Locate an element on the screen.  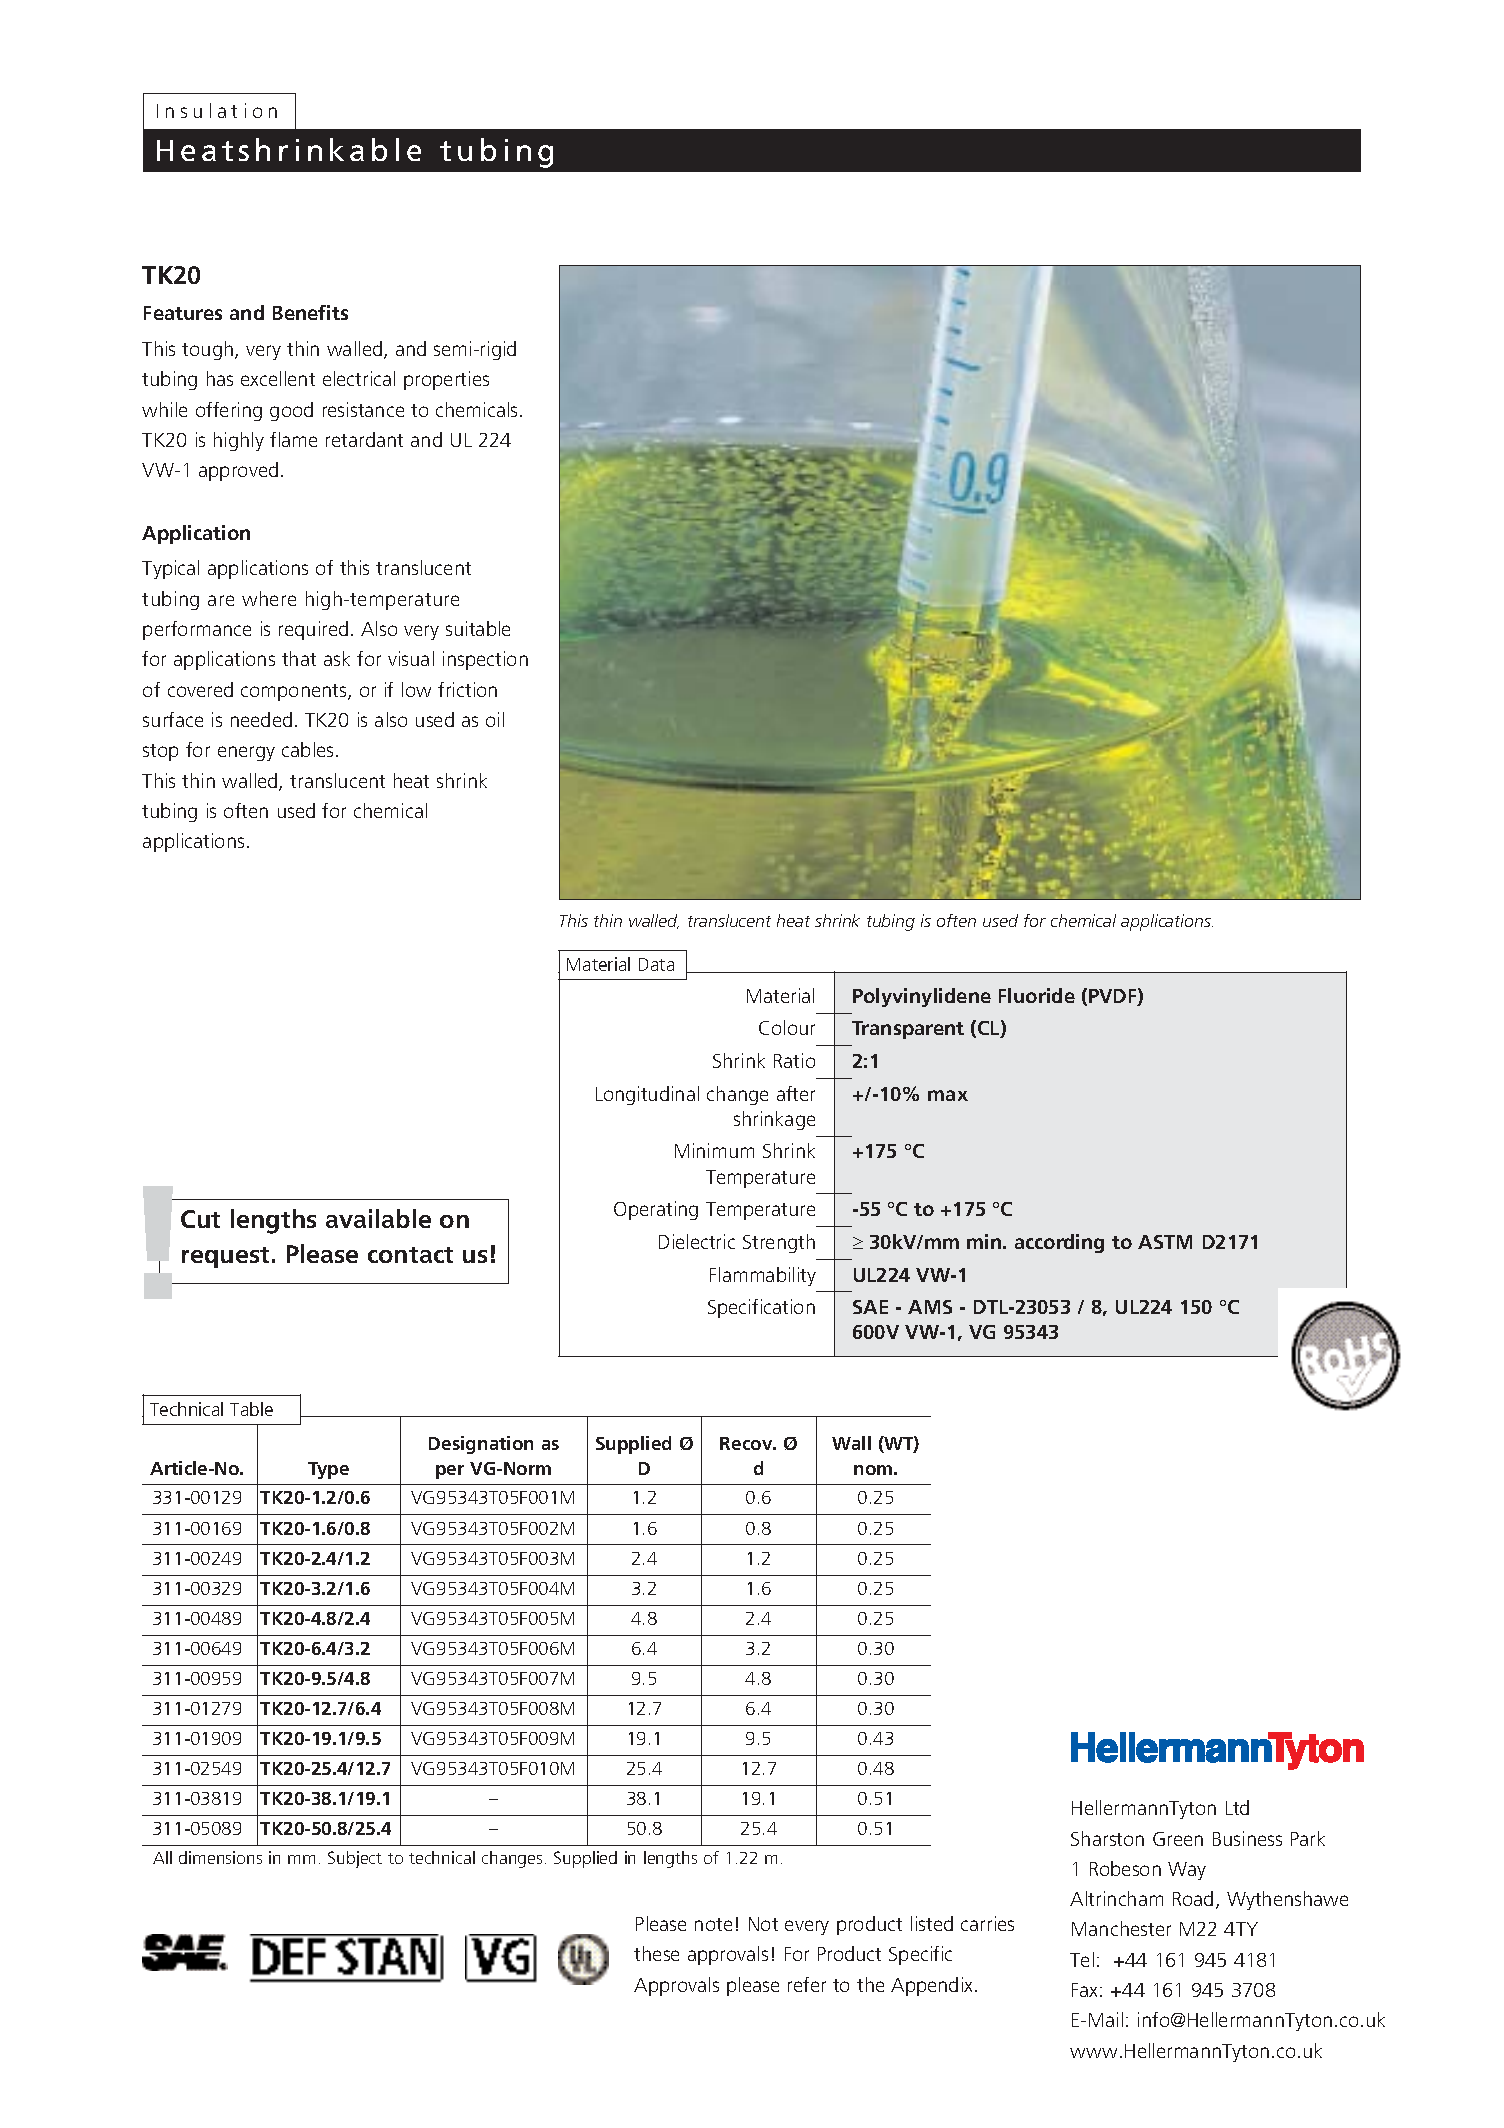
Insulation is located at coordinates (217, 110).
